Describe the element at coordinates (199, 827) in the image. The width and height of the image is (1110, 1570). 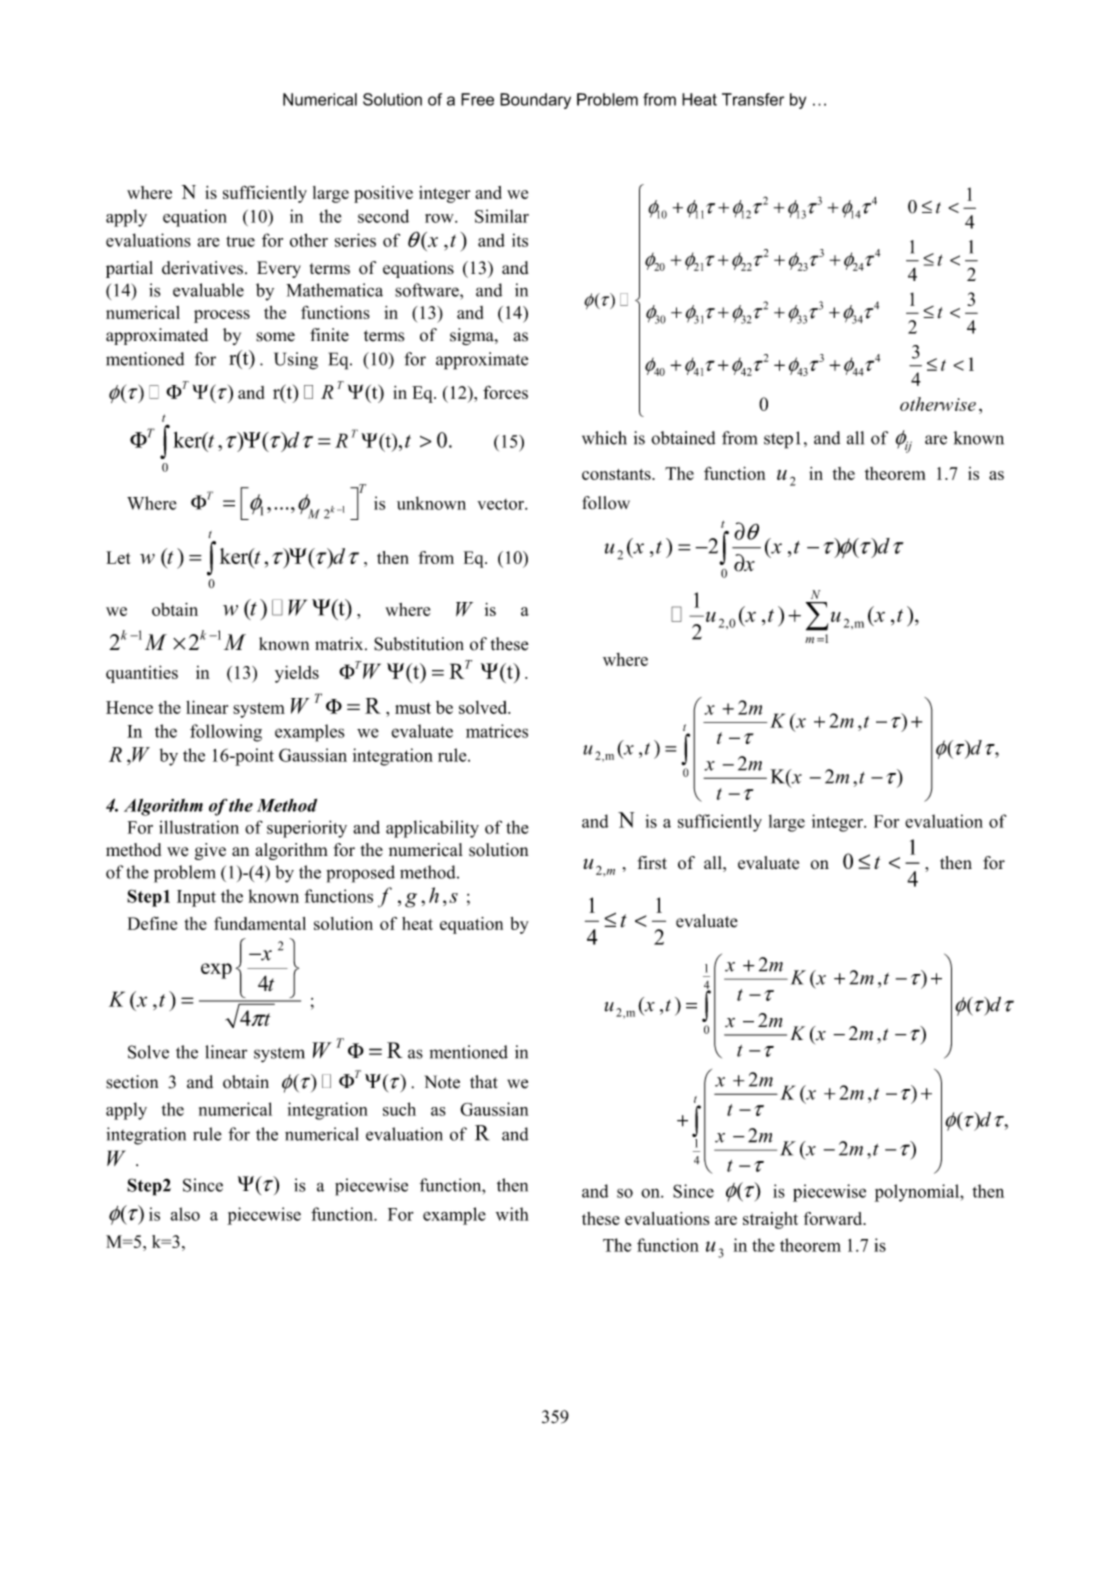
I see `illustration` at that location.
